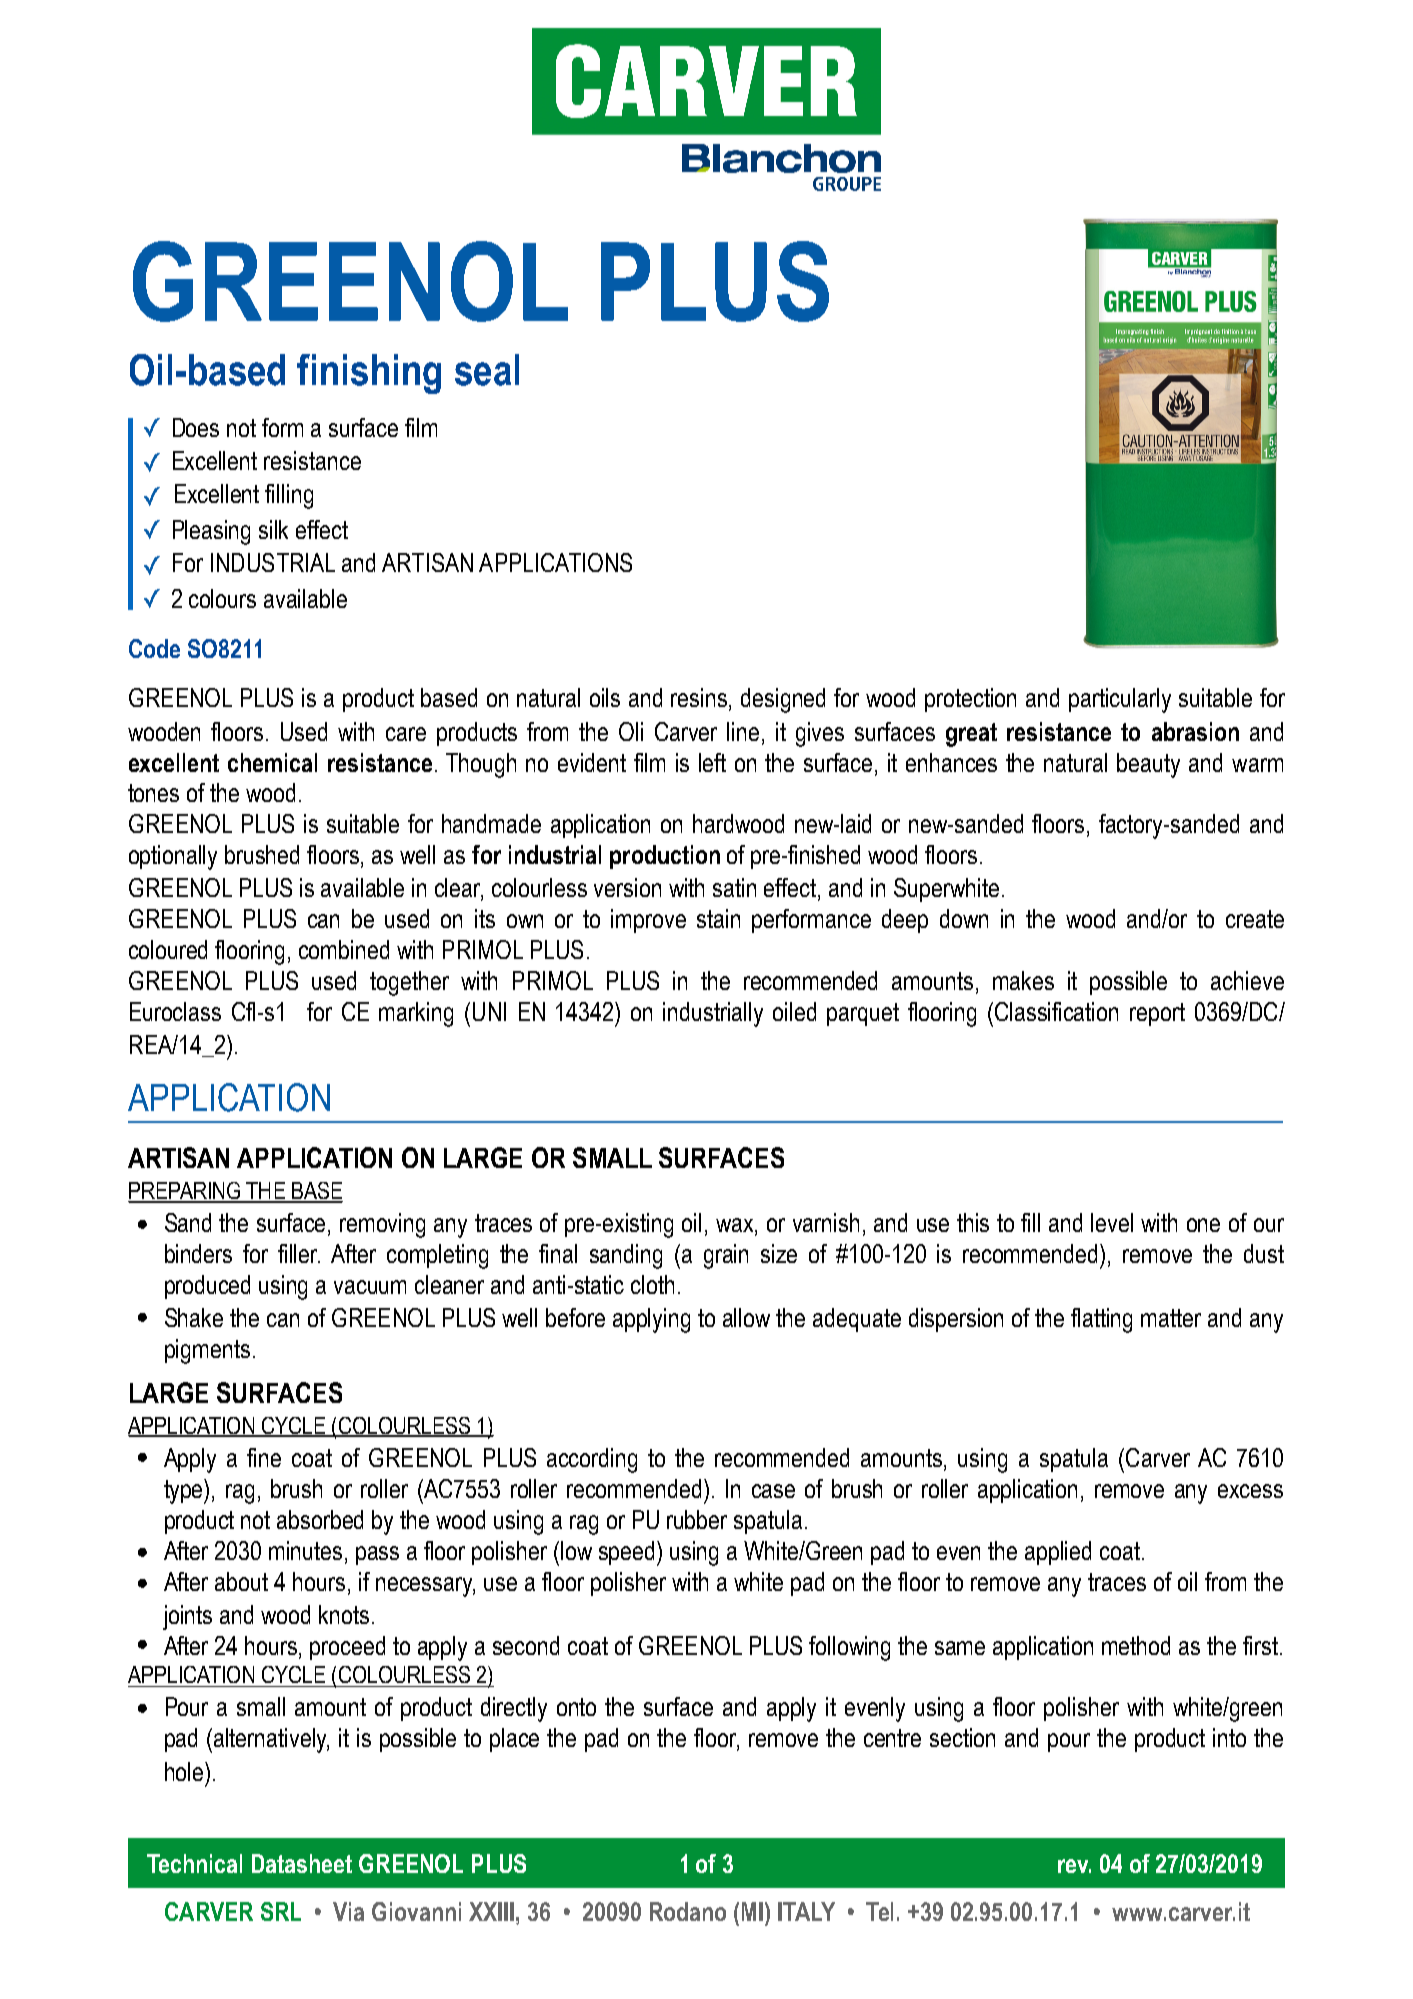 The image size is (1413, 1999). What do you see at coordinates (806, 1911) in the screenshot?
I see `ITALY` at bounding box center [806, 1911].
